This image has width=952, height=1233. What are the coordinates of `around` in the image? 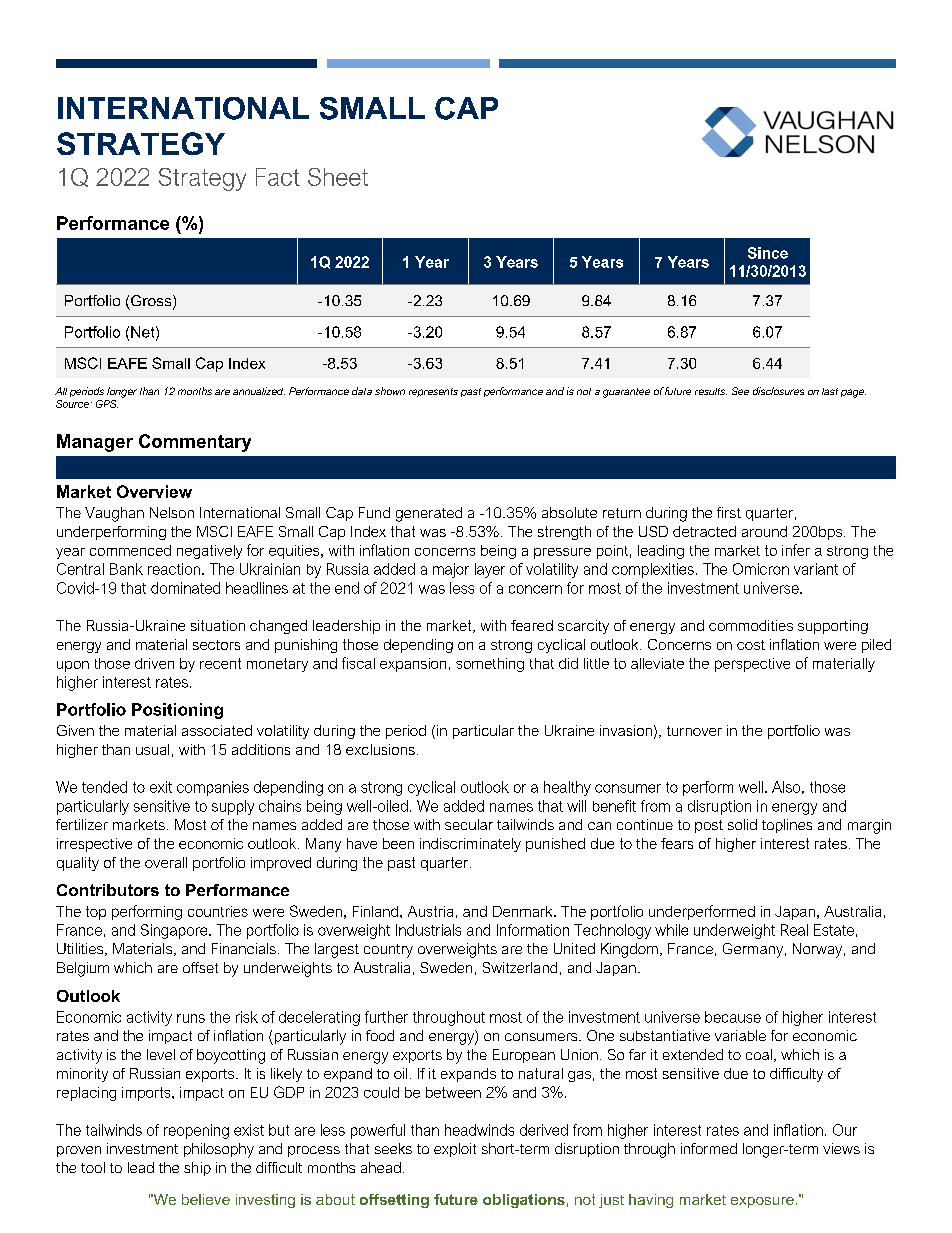 It's located at (764, 531).
